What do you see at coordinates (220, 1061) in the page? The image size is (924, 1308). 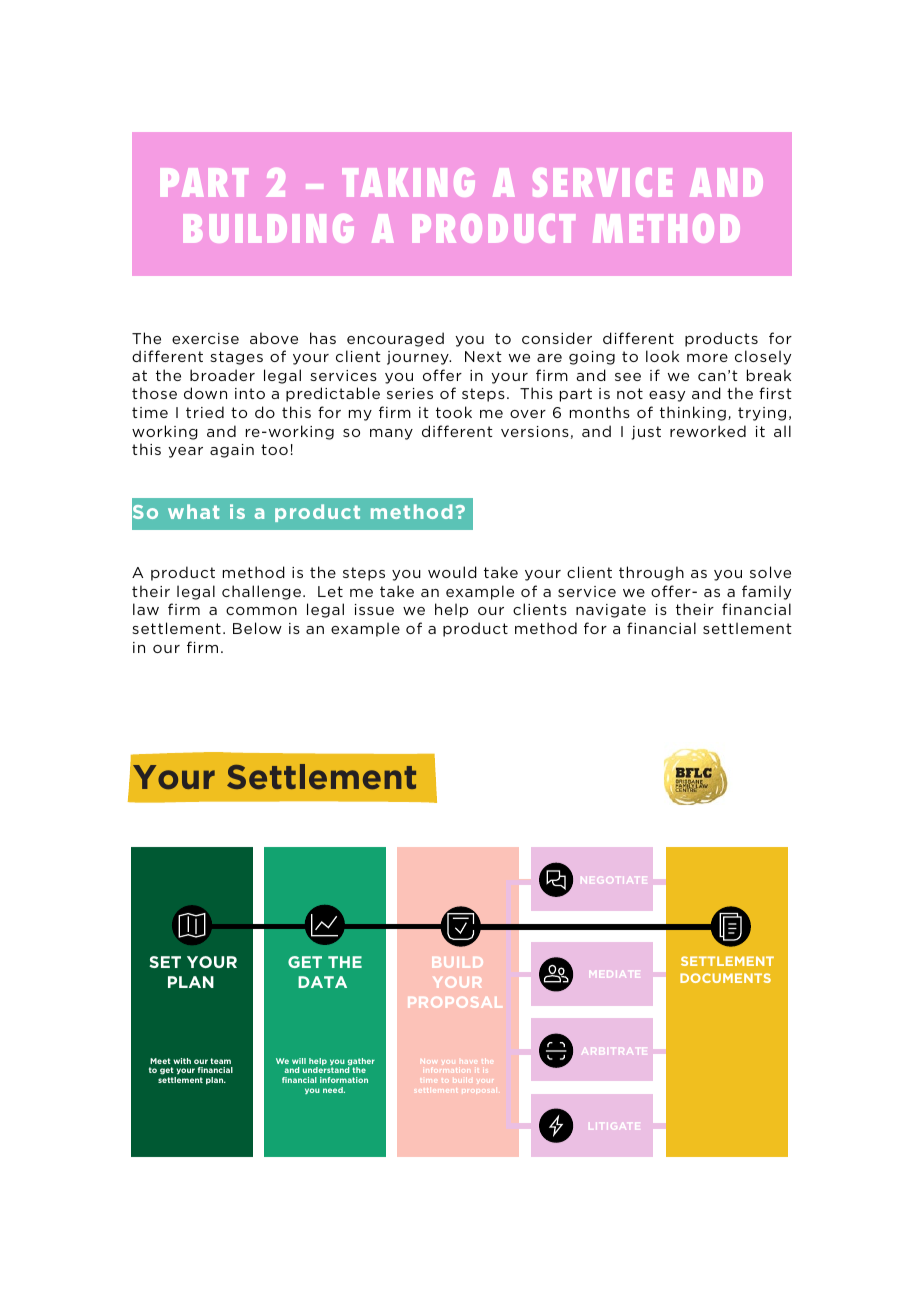 I see `team` at bounding box center [220, 1061].
